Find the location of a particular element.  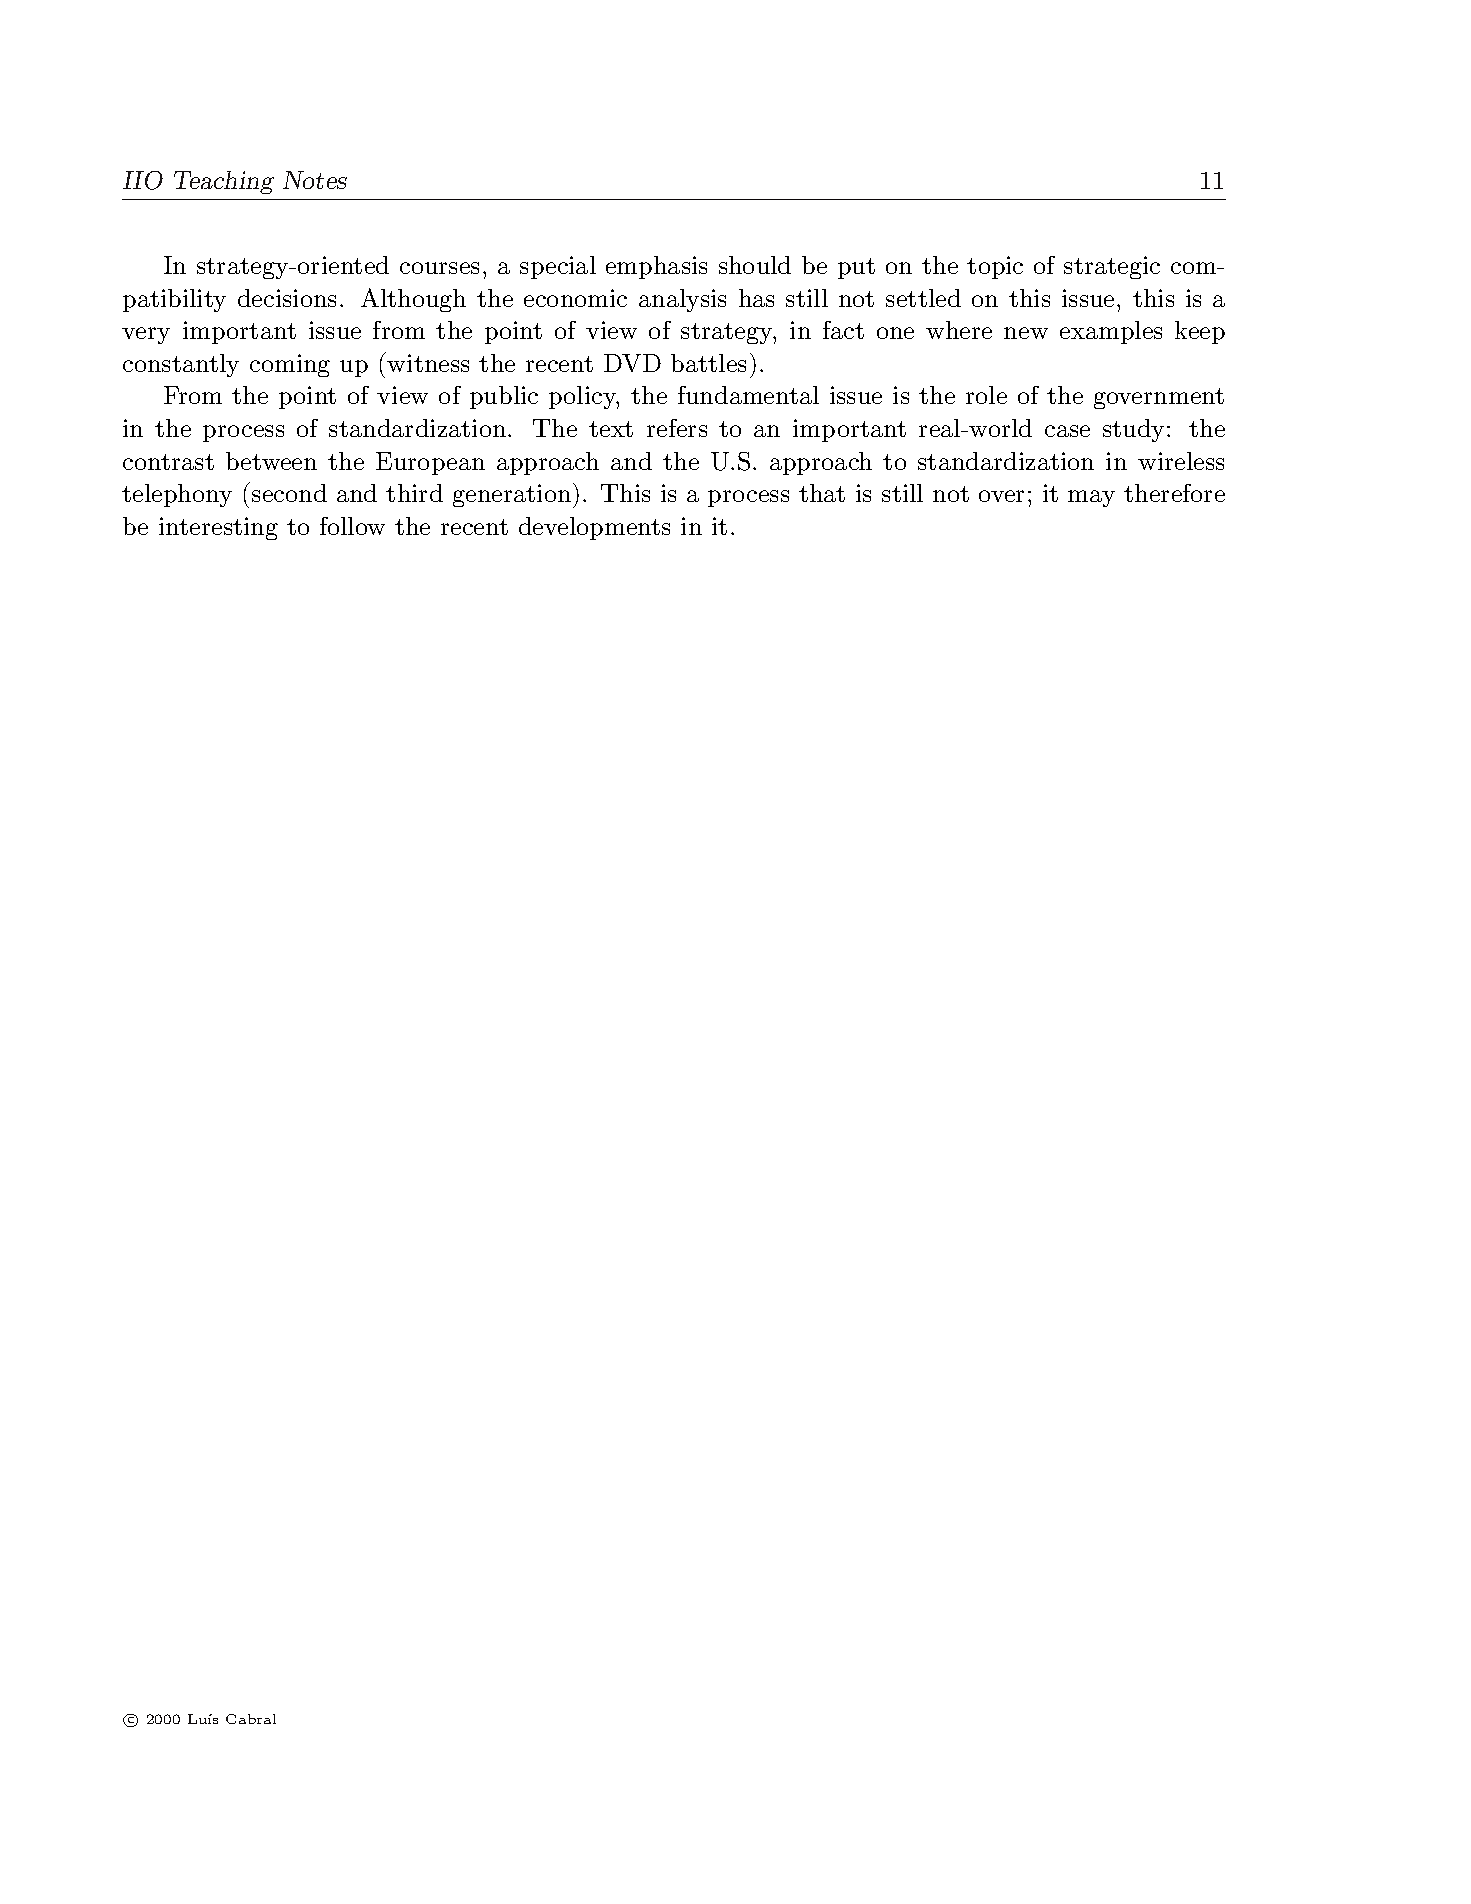

Cabral is located at coordinates (251, 1719).
